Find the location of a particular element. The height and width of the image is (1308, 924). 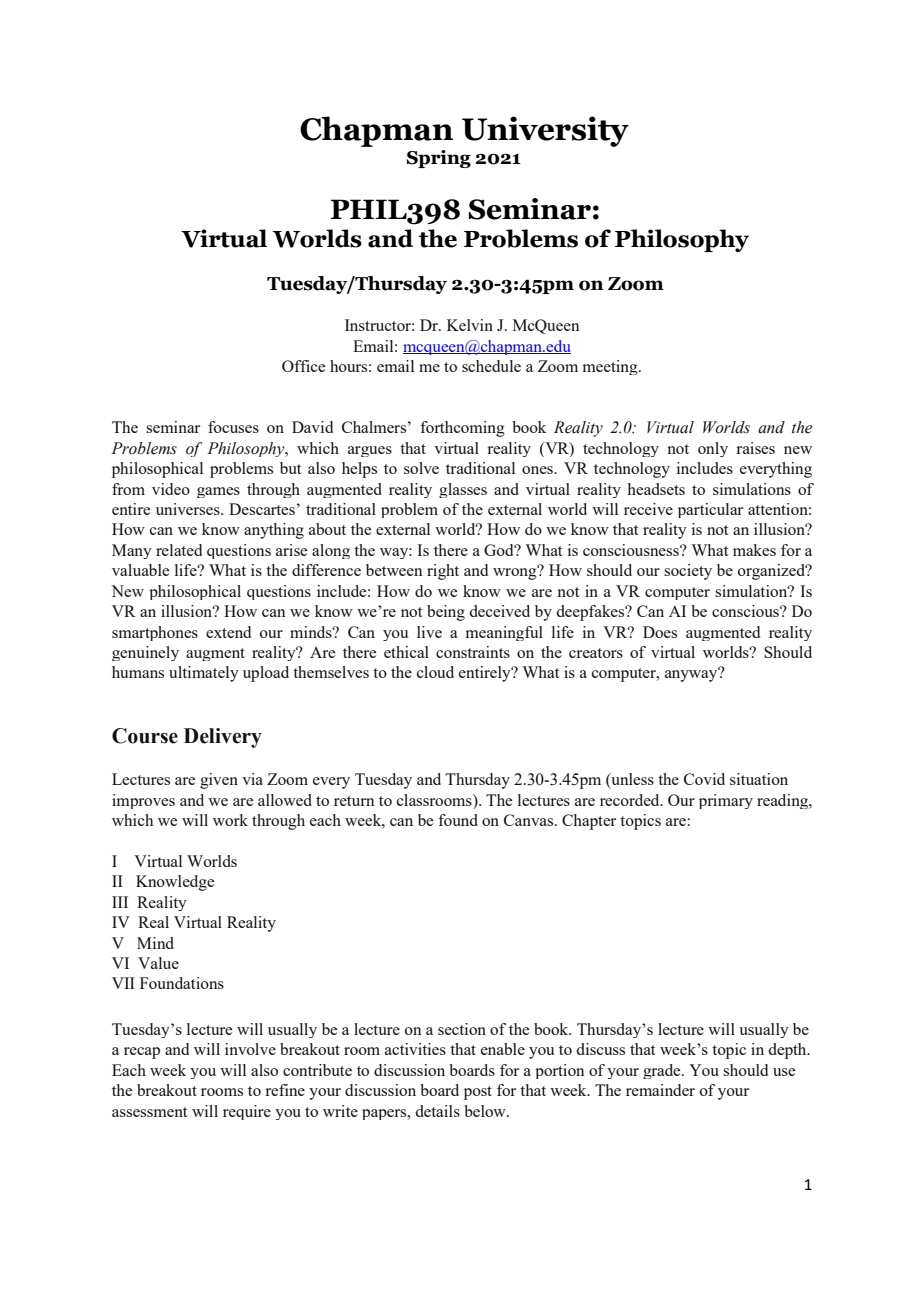

Does is located at coordinates (660, 632).
